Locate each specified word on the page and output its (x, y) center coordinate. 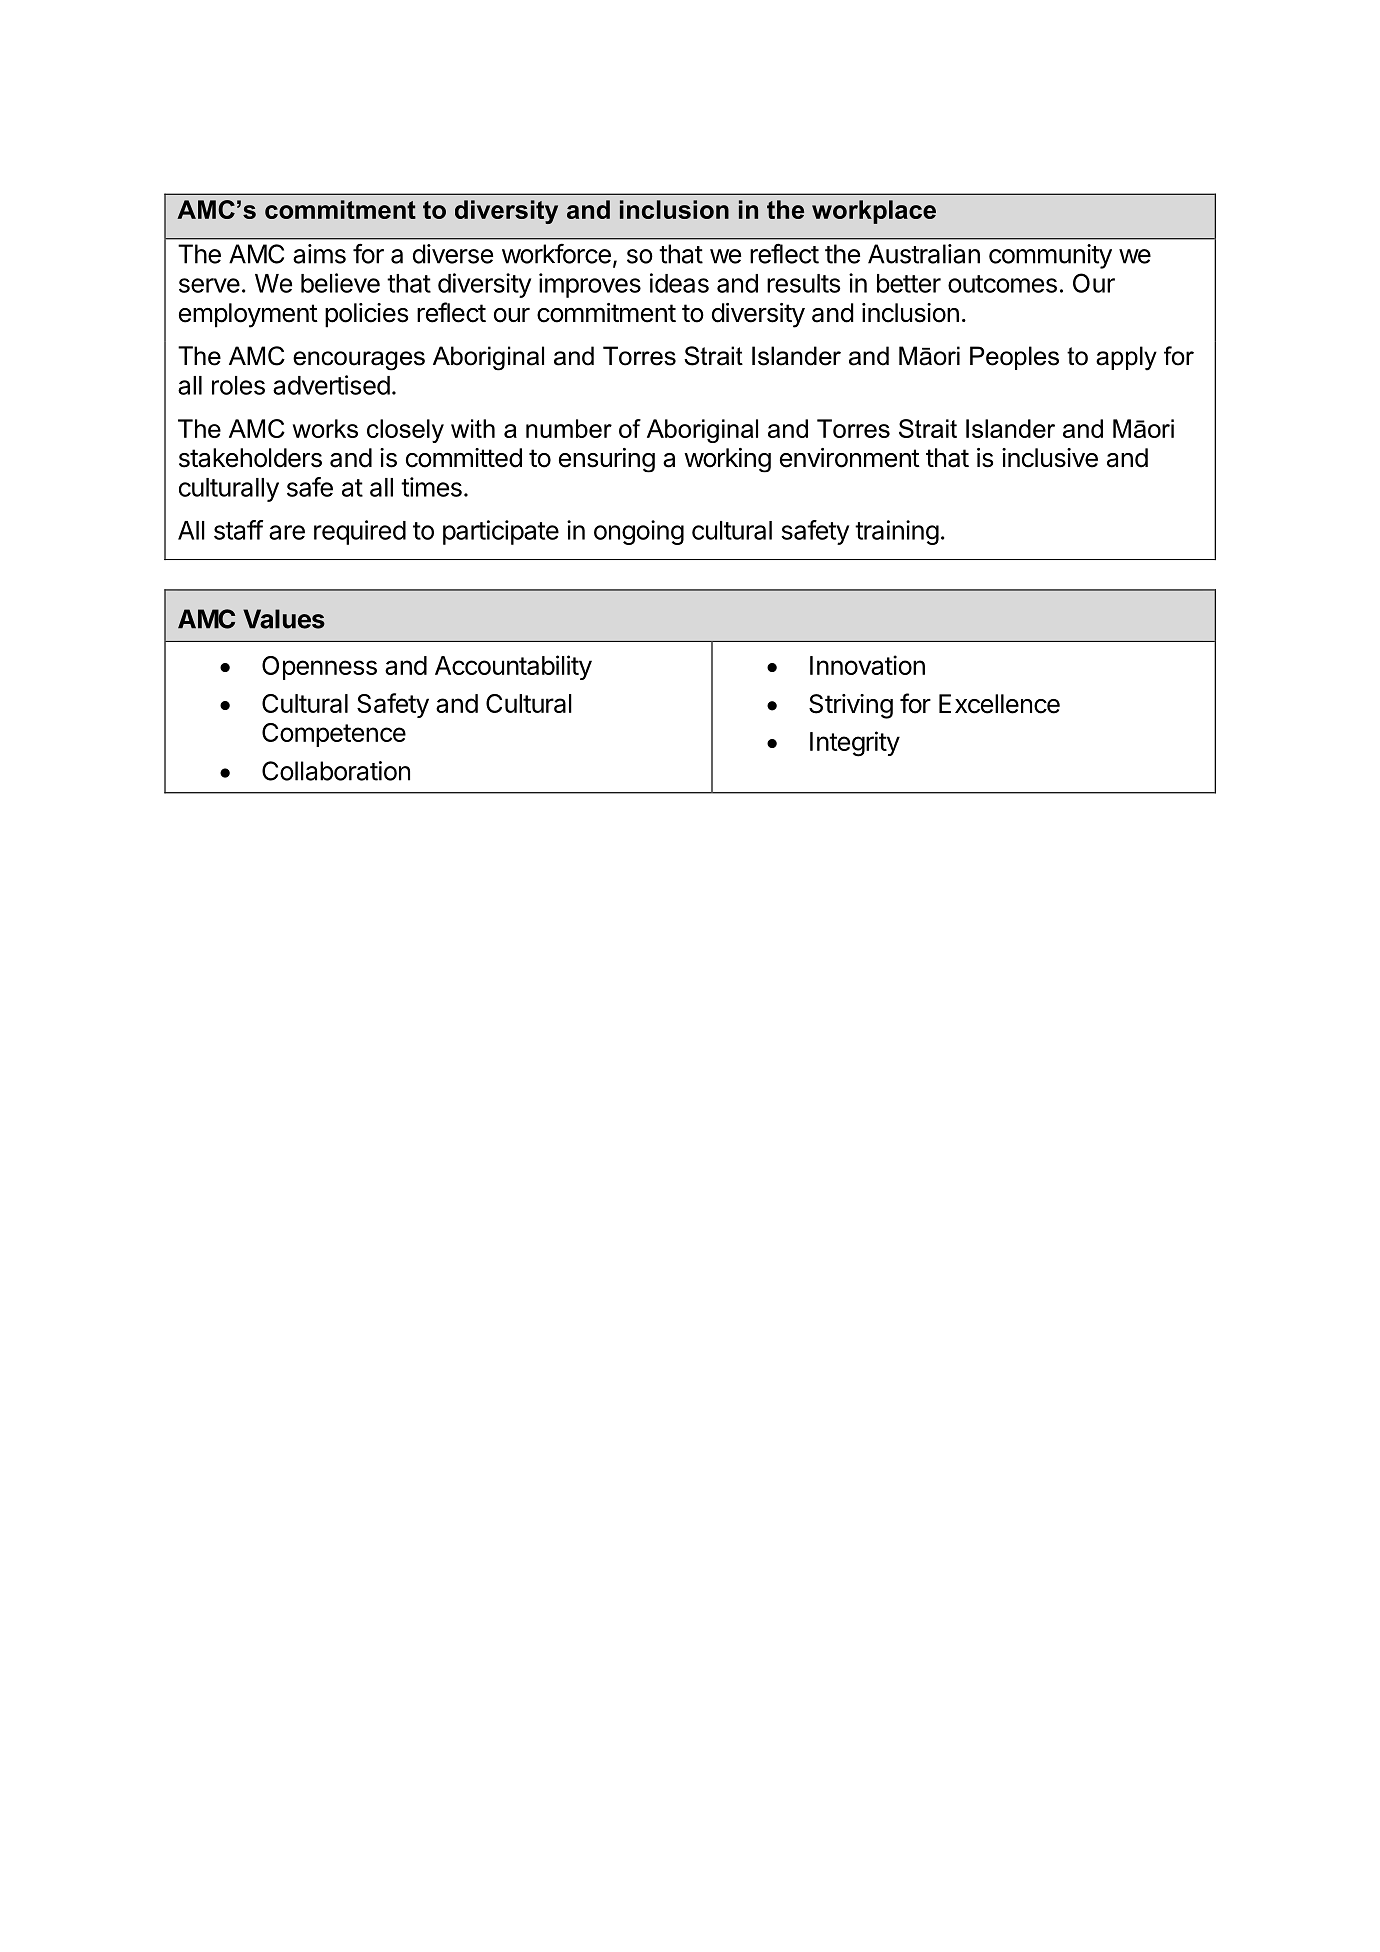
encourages (359, 361)
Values (284, 619)
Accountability (513, 667)
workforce (556, 253)
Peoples (1014, 358)
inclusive (1050, 458)
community (1050, 256)
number (569, 428)
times (431, 487)
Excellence (999, 704)
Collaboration (336, 771)
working (727, 460)
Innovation (867, 665)
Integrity (855, 744)
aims (319, 254)
